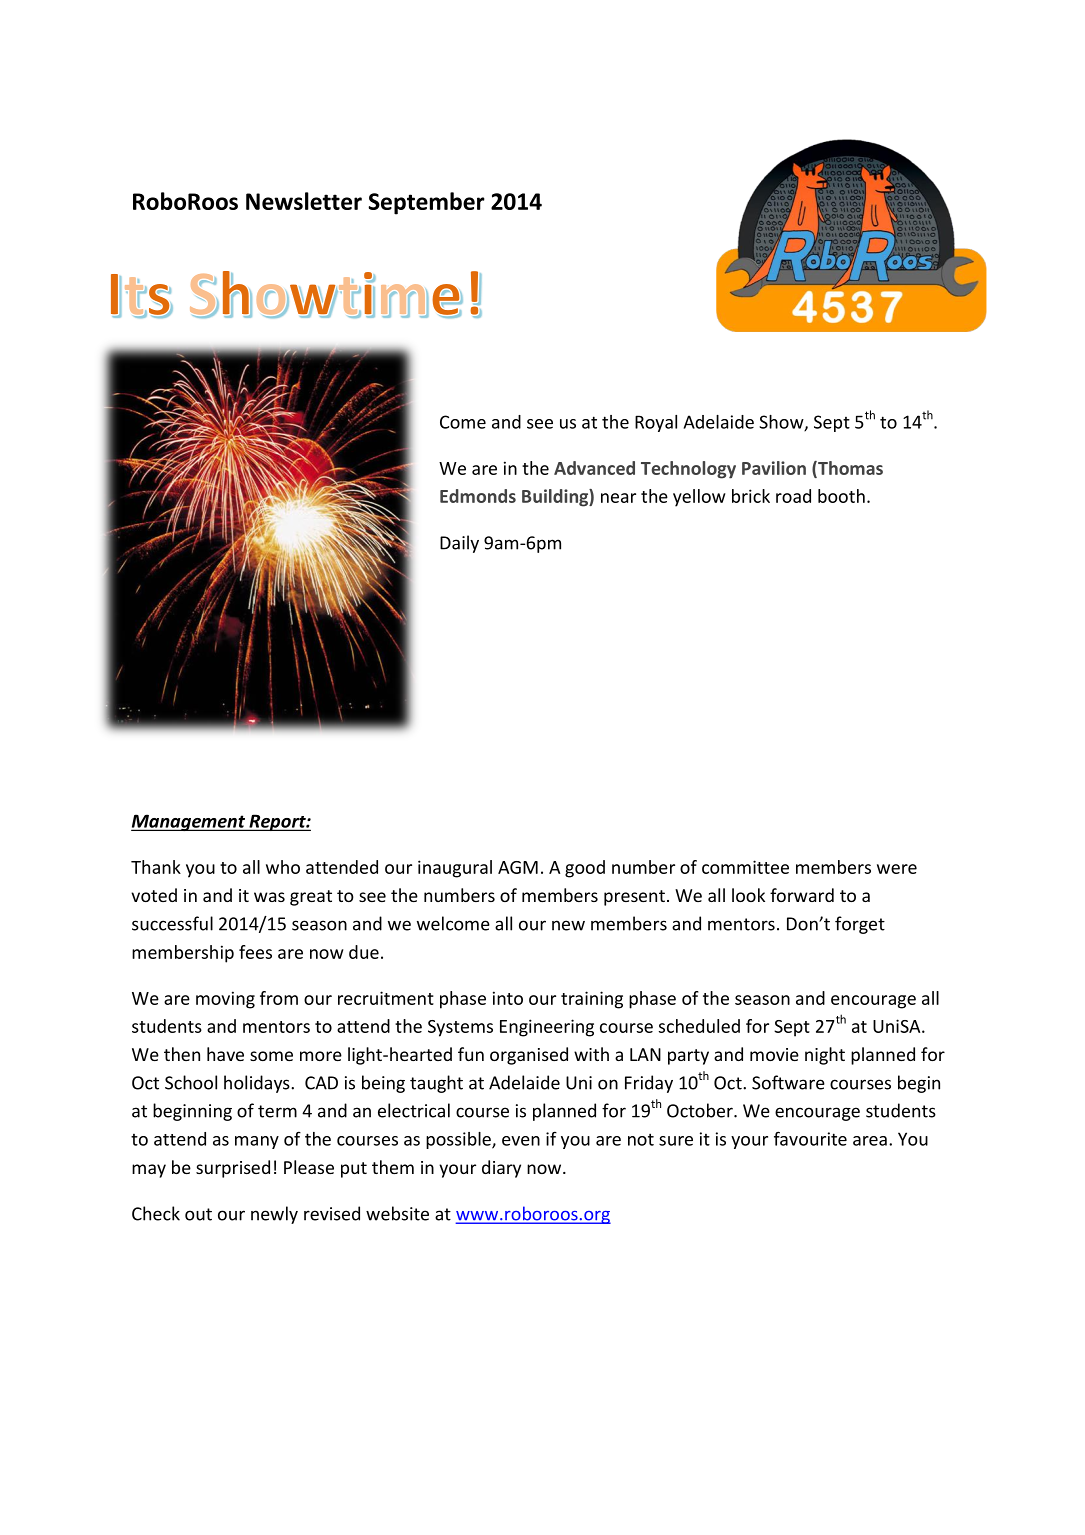 Image resolution: width=1085 pixels, height=1535 pixels. Describe the element at coordinates (304, 201) in the screenshot. I see `Newsletter` at that location.
